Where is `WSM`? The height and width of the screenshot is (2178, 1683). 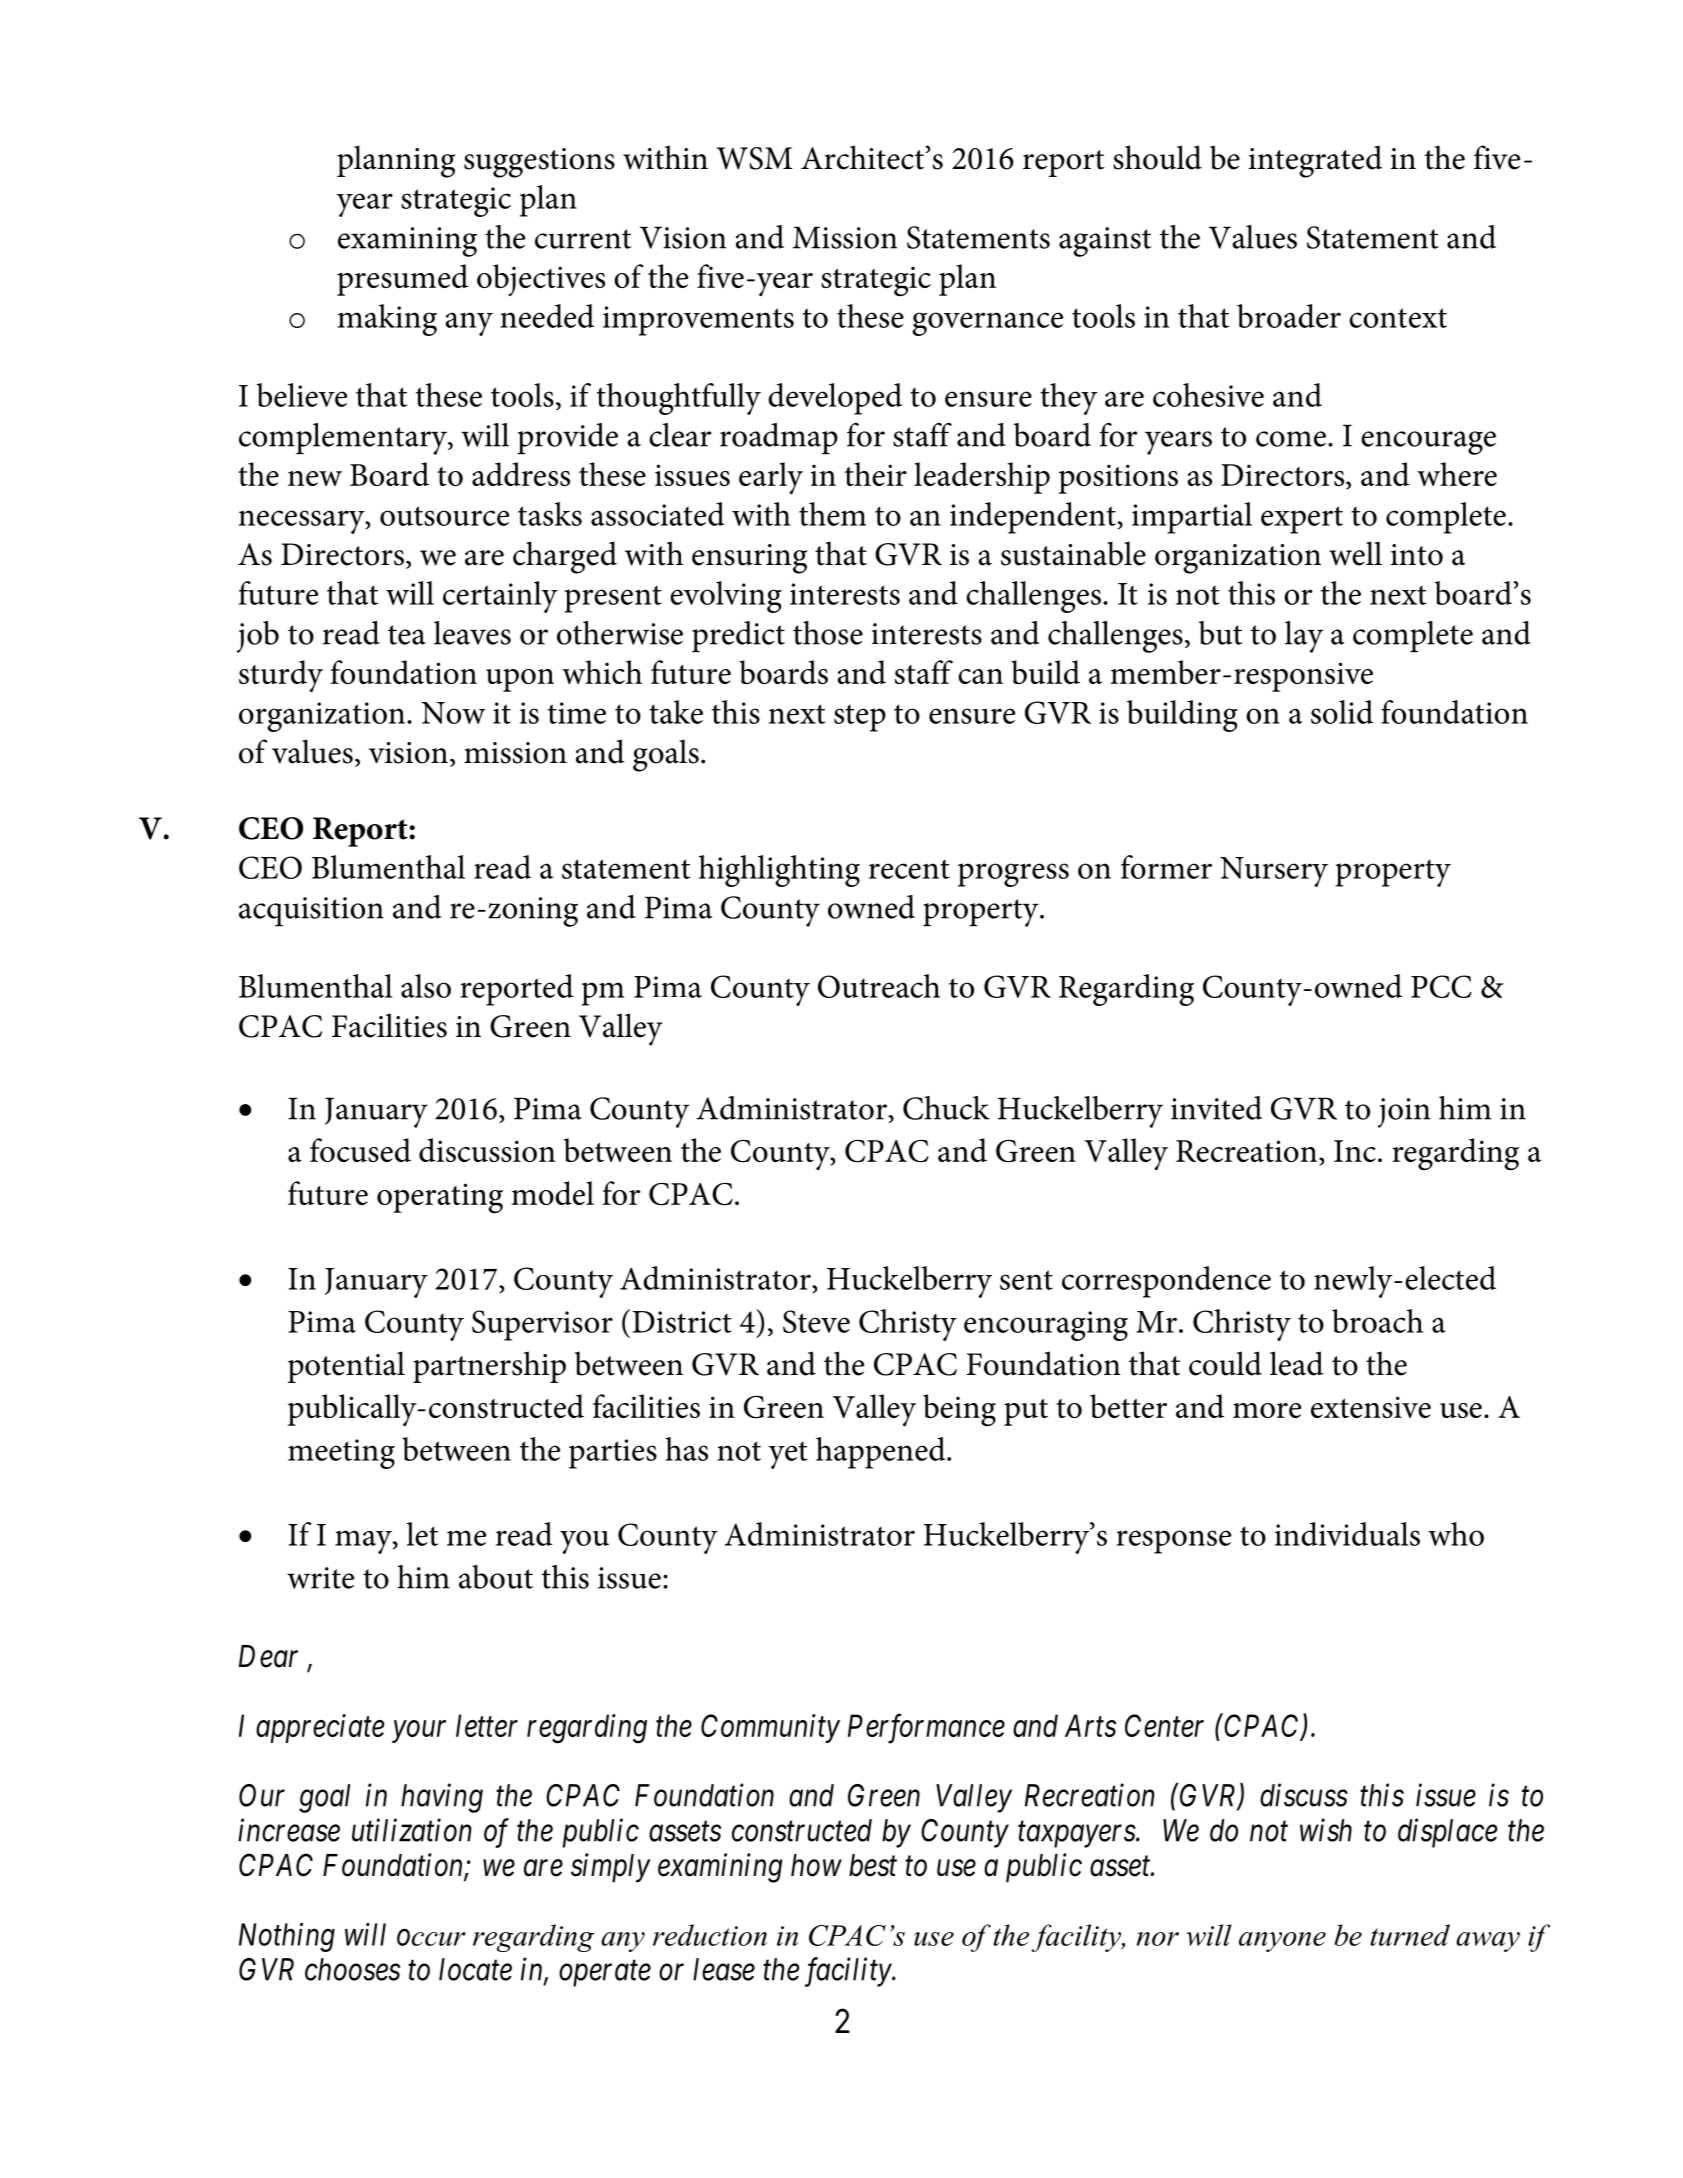 WSM is located at coordinates (754, 158).
